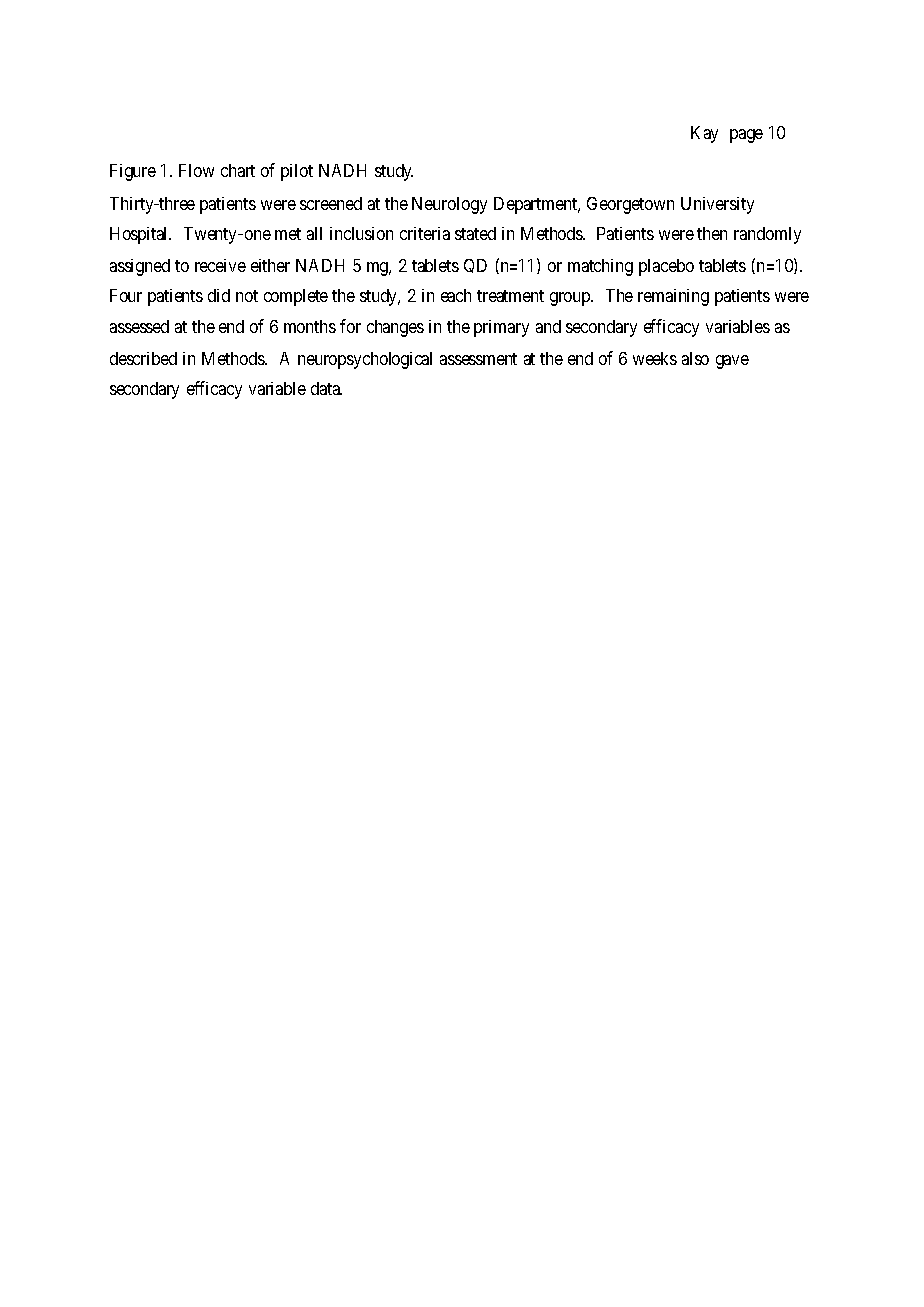 Image resolution: width=924 pixels, height=1307 pixels. Describe the element at coordinates (220, 265) in the page. I see `receive` at that location.
